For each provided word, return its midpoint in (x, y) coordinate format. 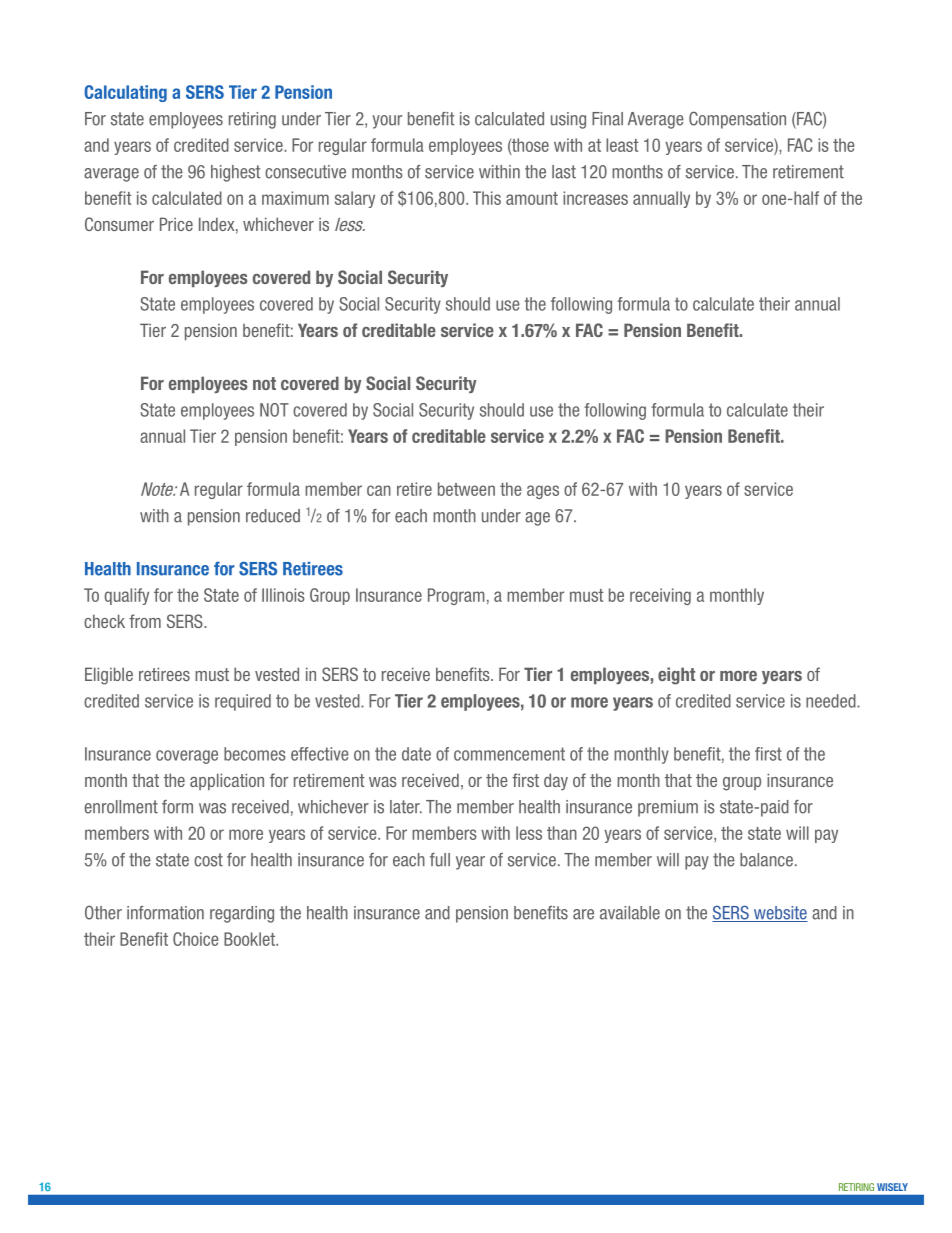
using (568, 120)
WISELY (892, 1187)
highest (235, 173)
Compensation (737, 120)
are (583, 914)
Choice (196, 939)
